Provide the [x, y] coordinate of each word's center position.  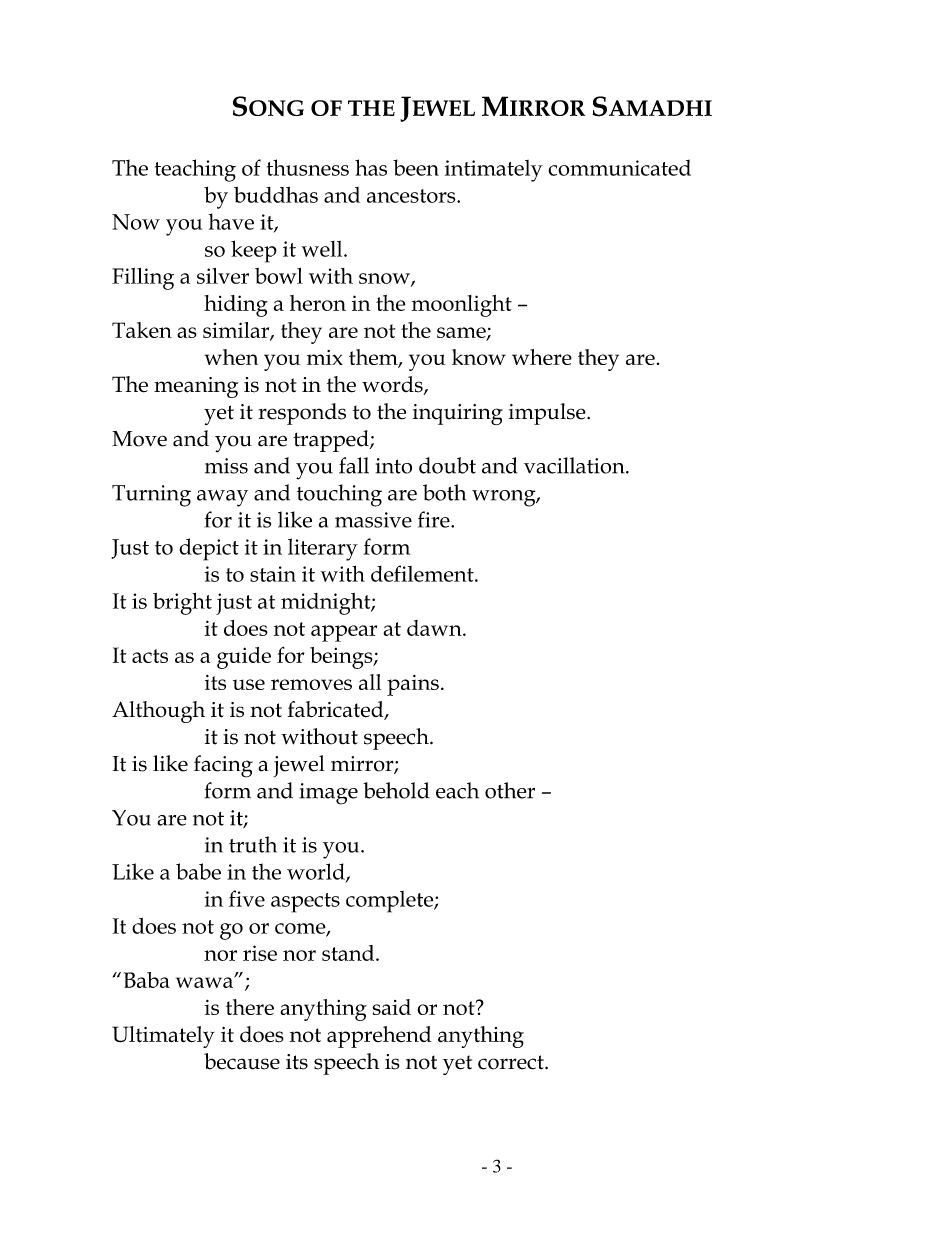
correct [512, 1062]
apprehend [379, 1037]
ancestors [412, 196]
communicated [619, 167]
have [231, 221]
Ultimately [163, 1037]
